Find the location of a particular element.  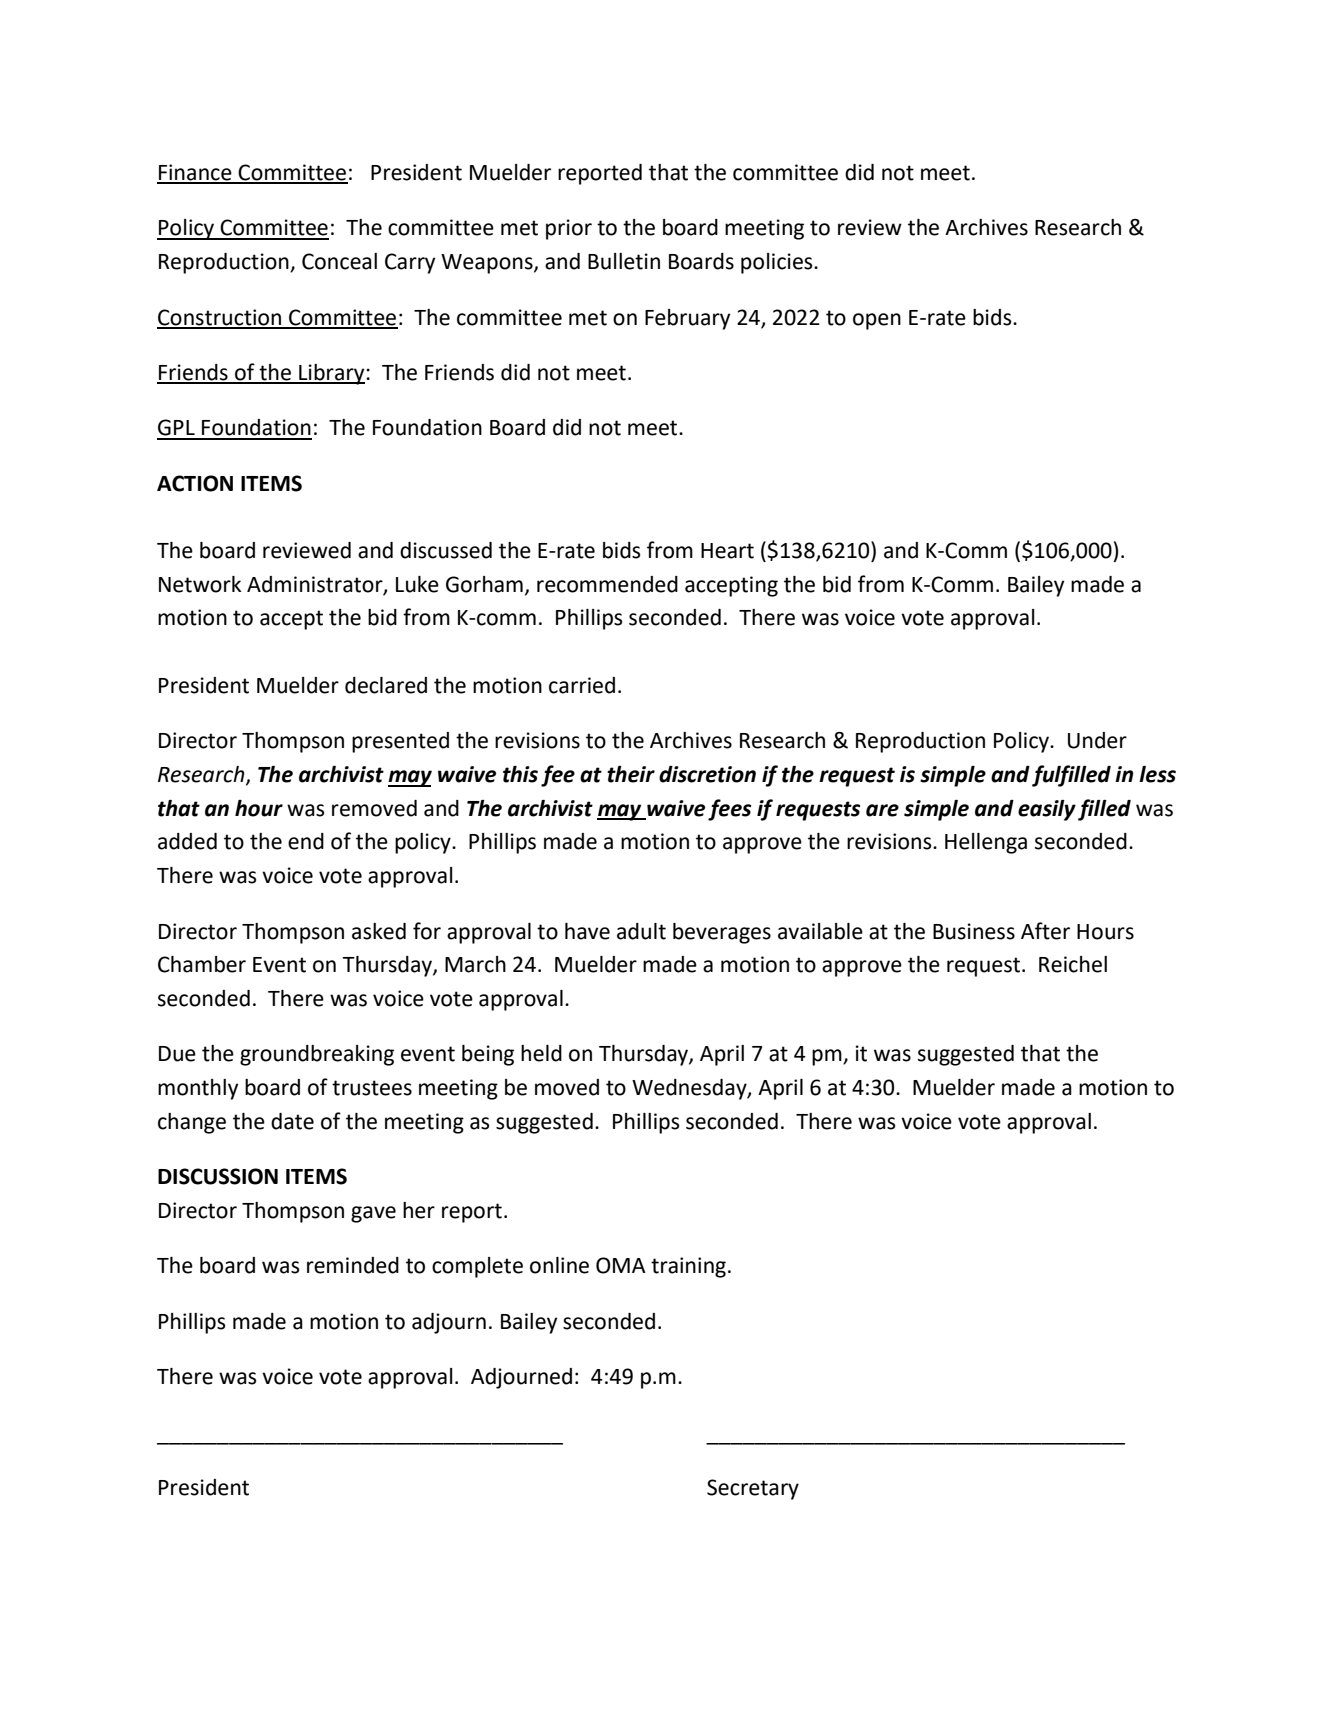

Secretary is located at coordinates (753, 1489).
